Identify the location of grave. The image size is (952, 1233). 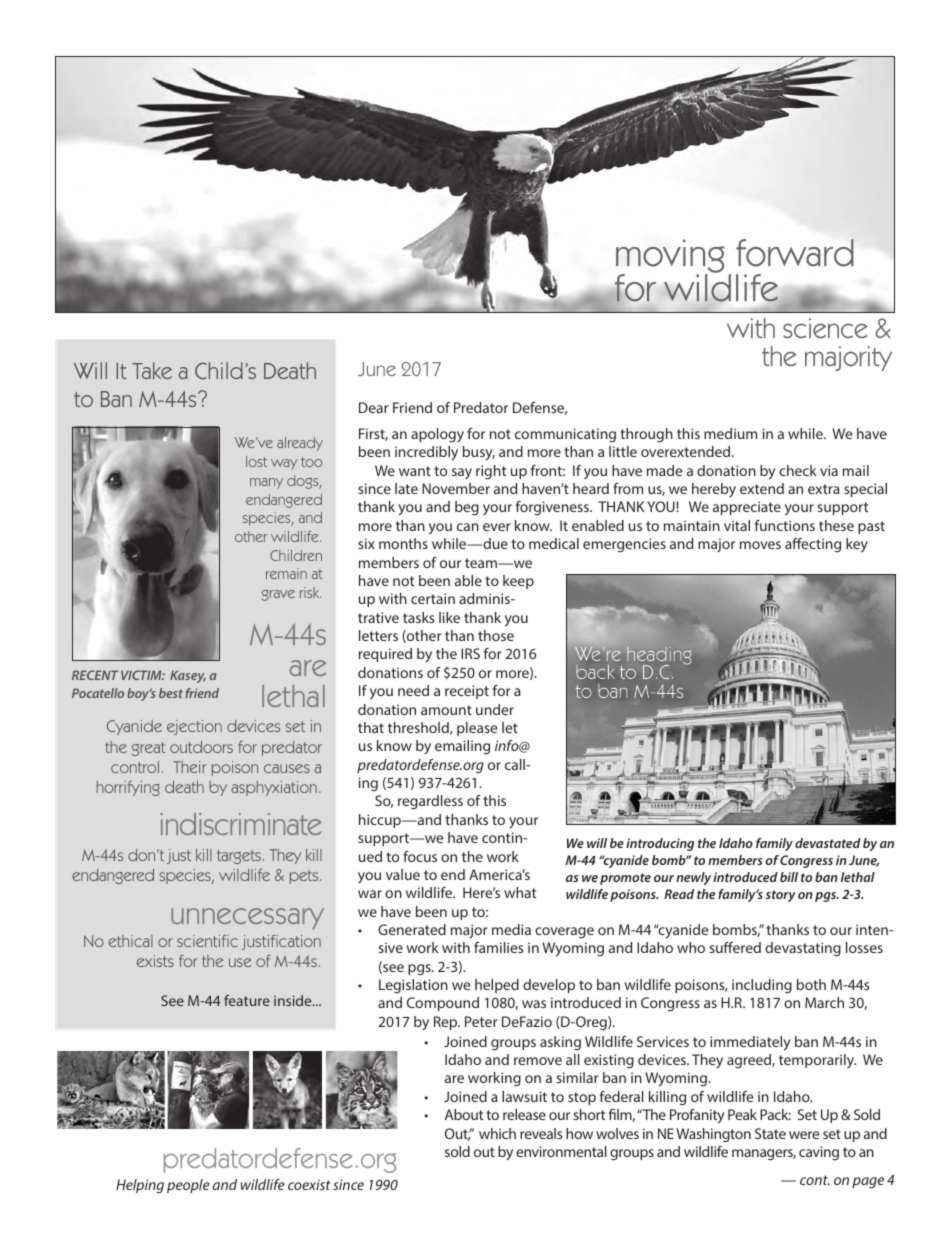
(278, 595).
